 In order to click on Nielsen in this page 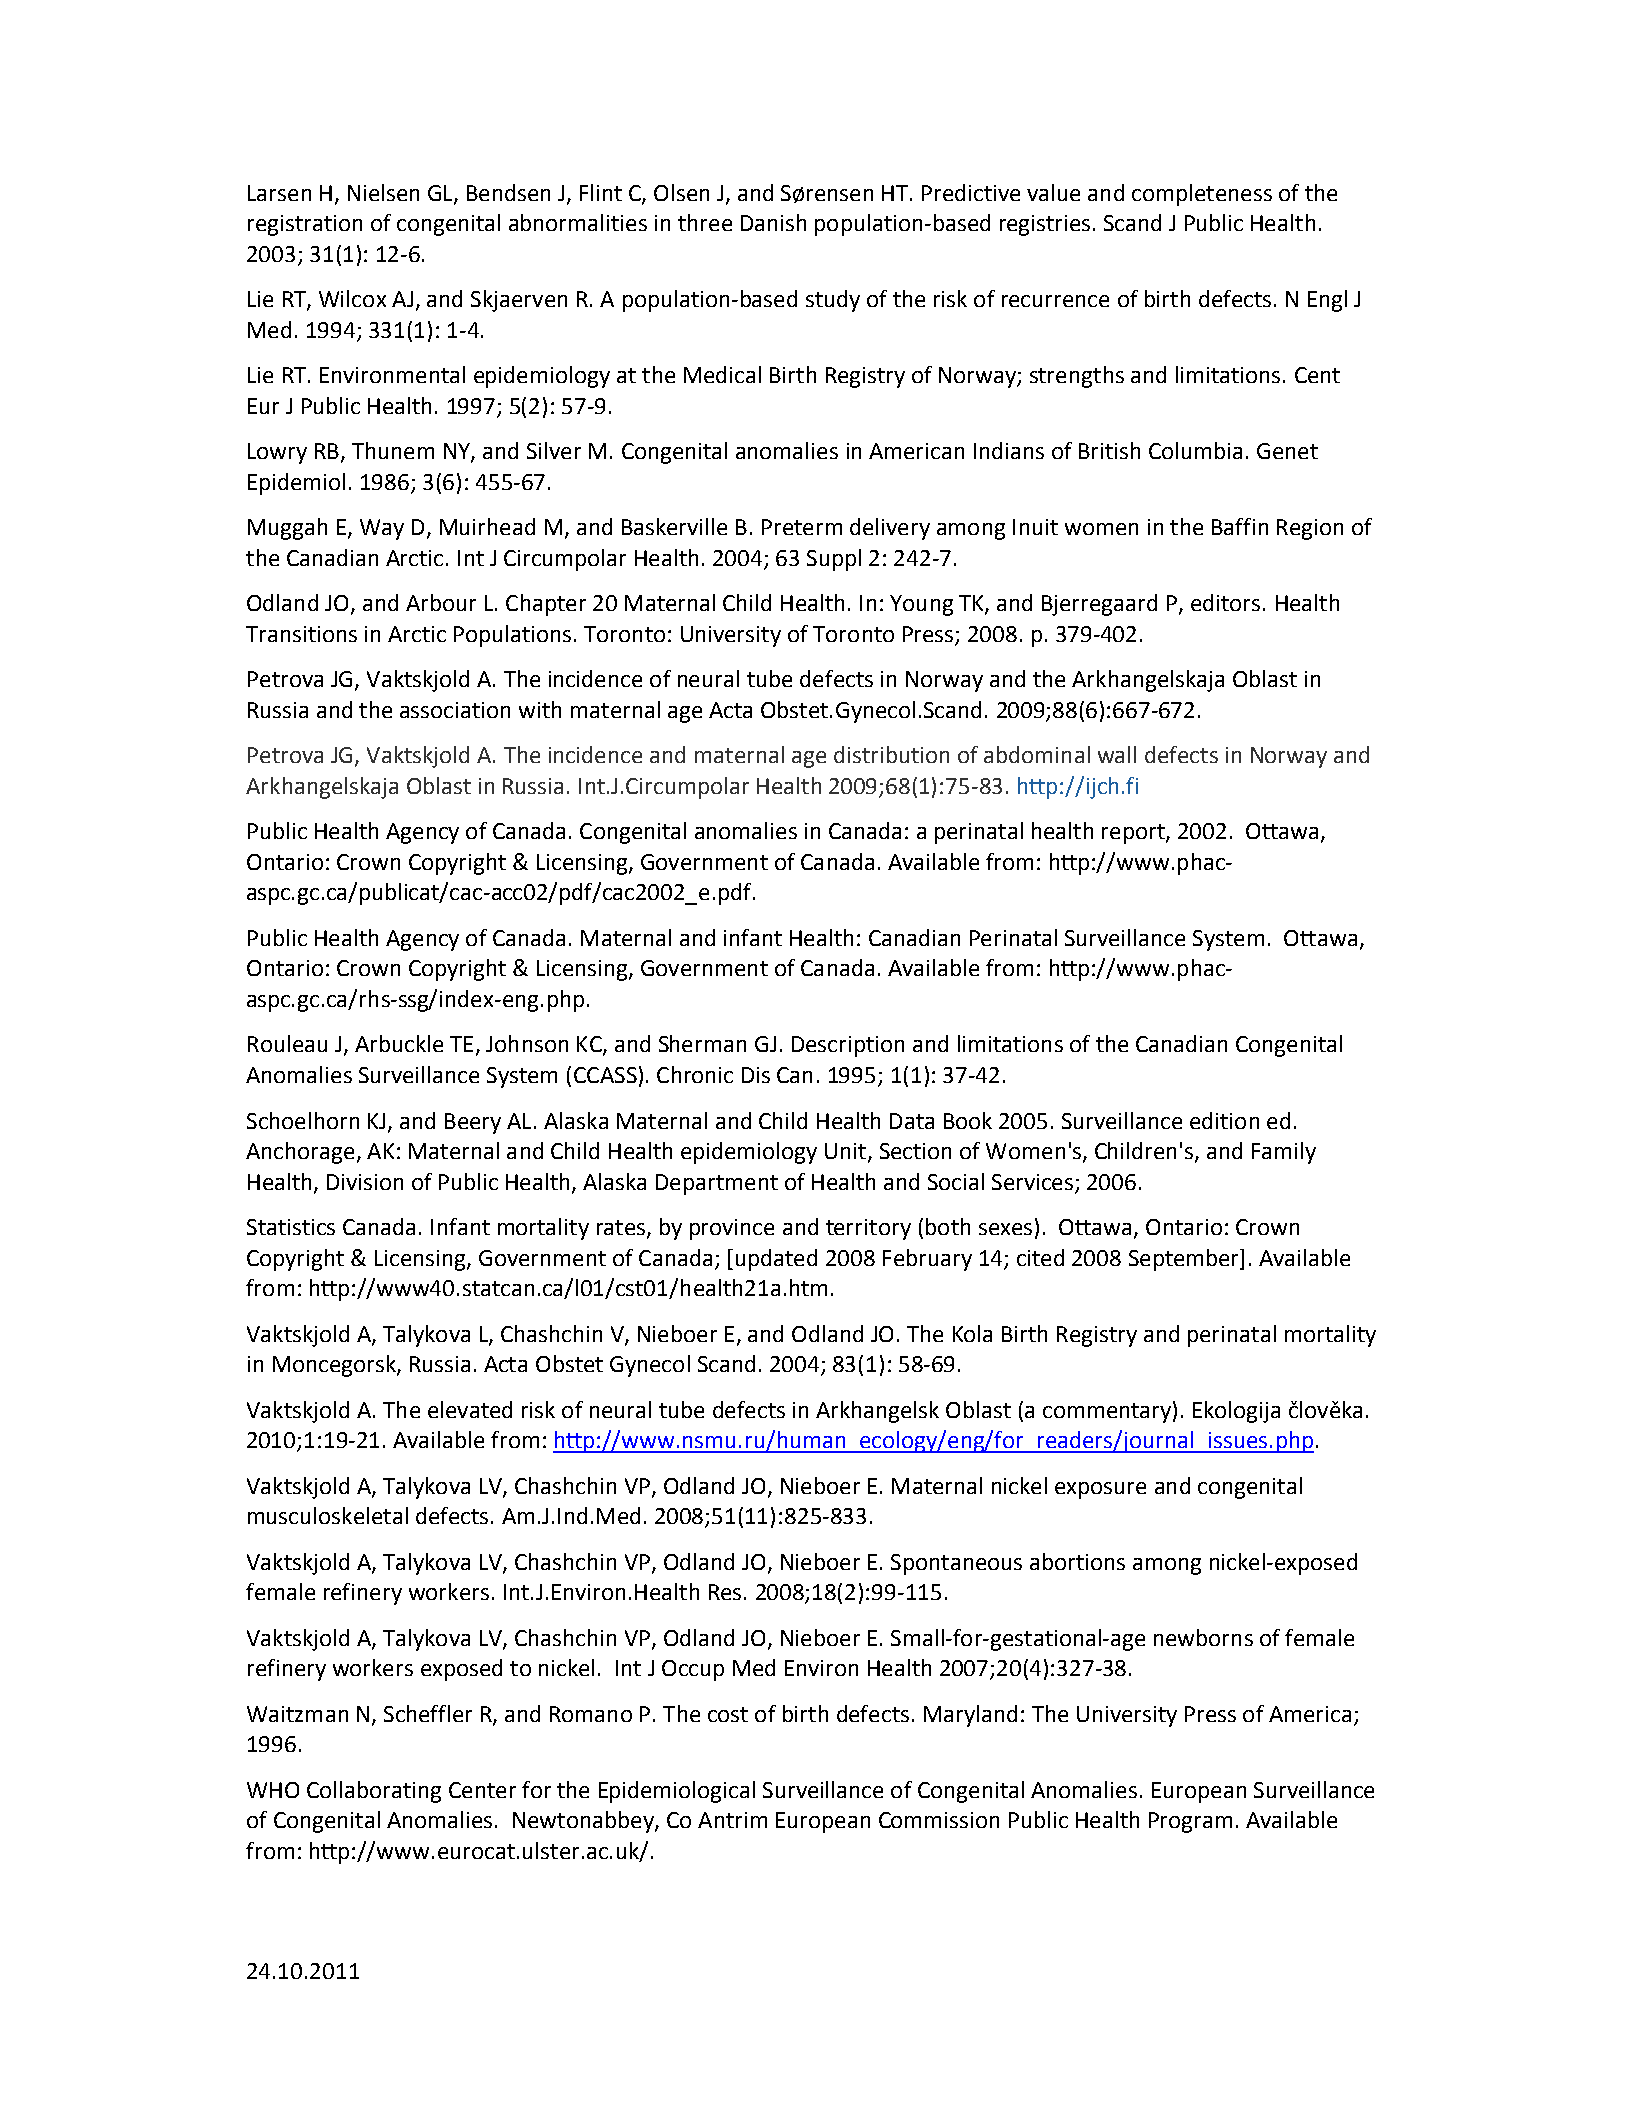, I will do `click(383, 192)`.
